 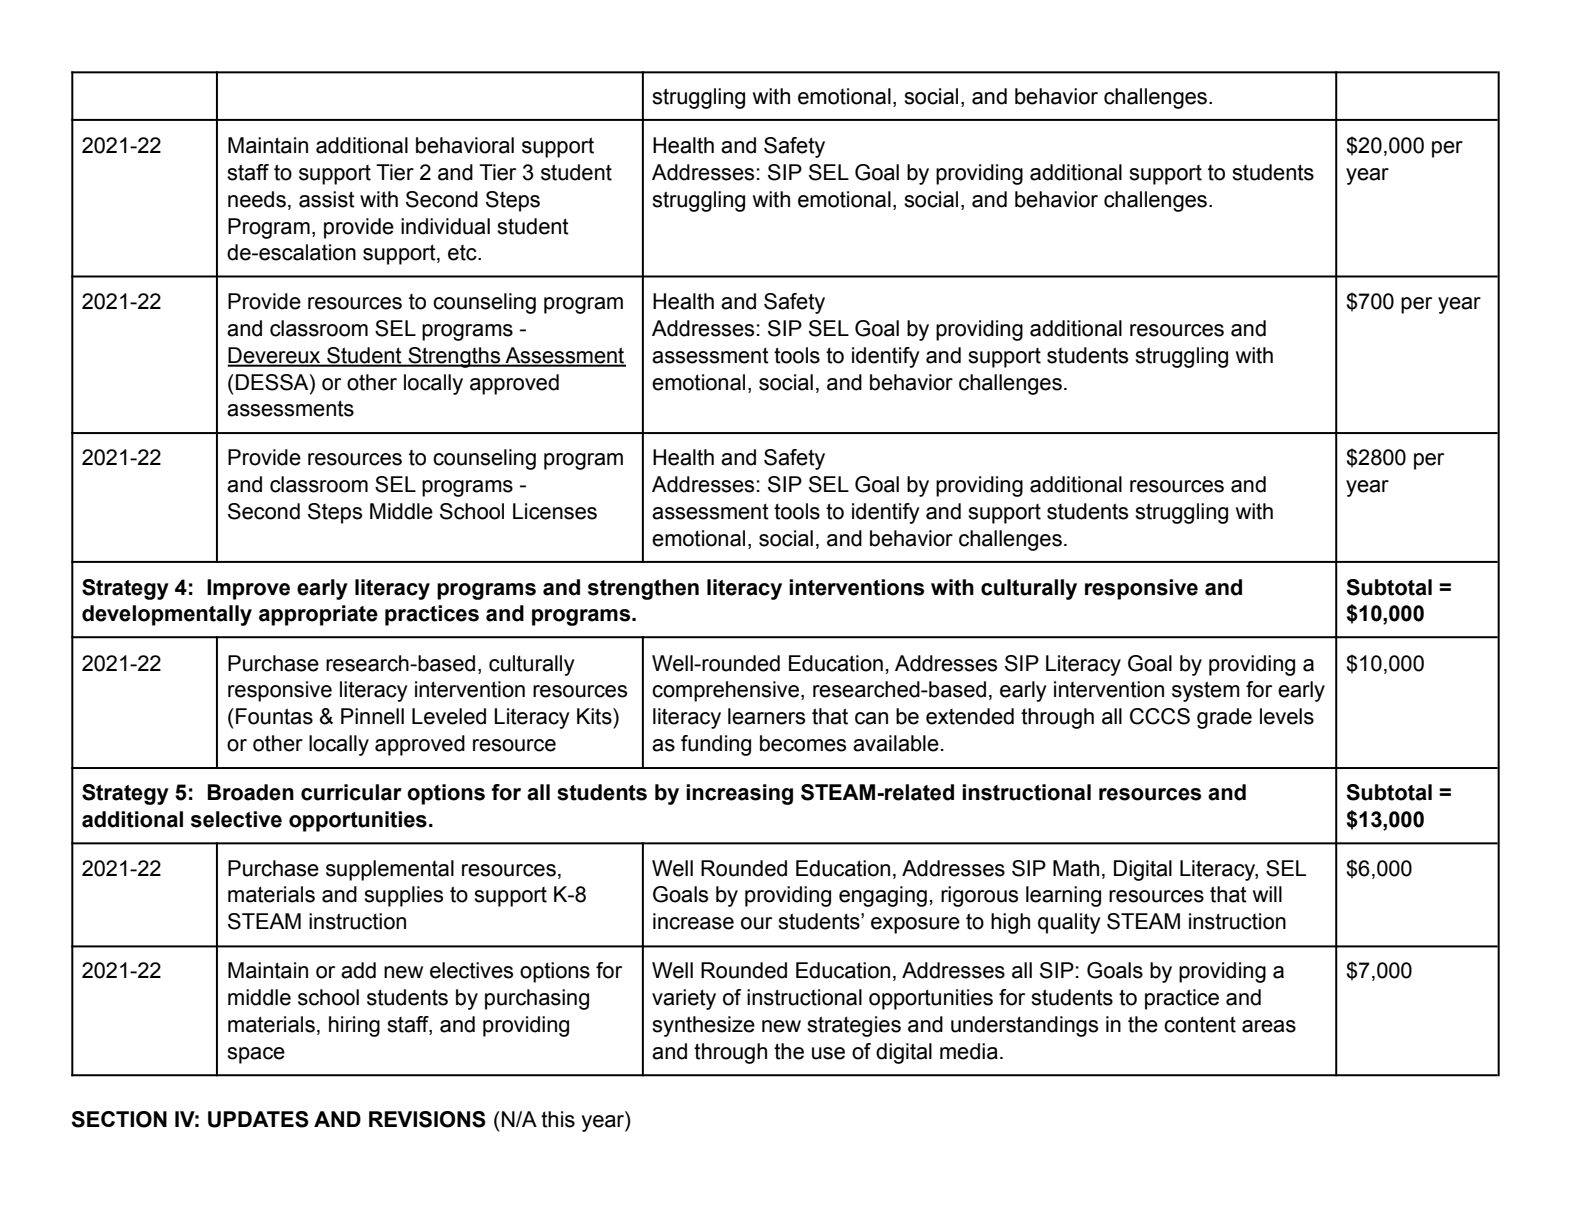 I want to click on Improve, so click(x=248, y=589).
